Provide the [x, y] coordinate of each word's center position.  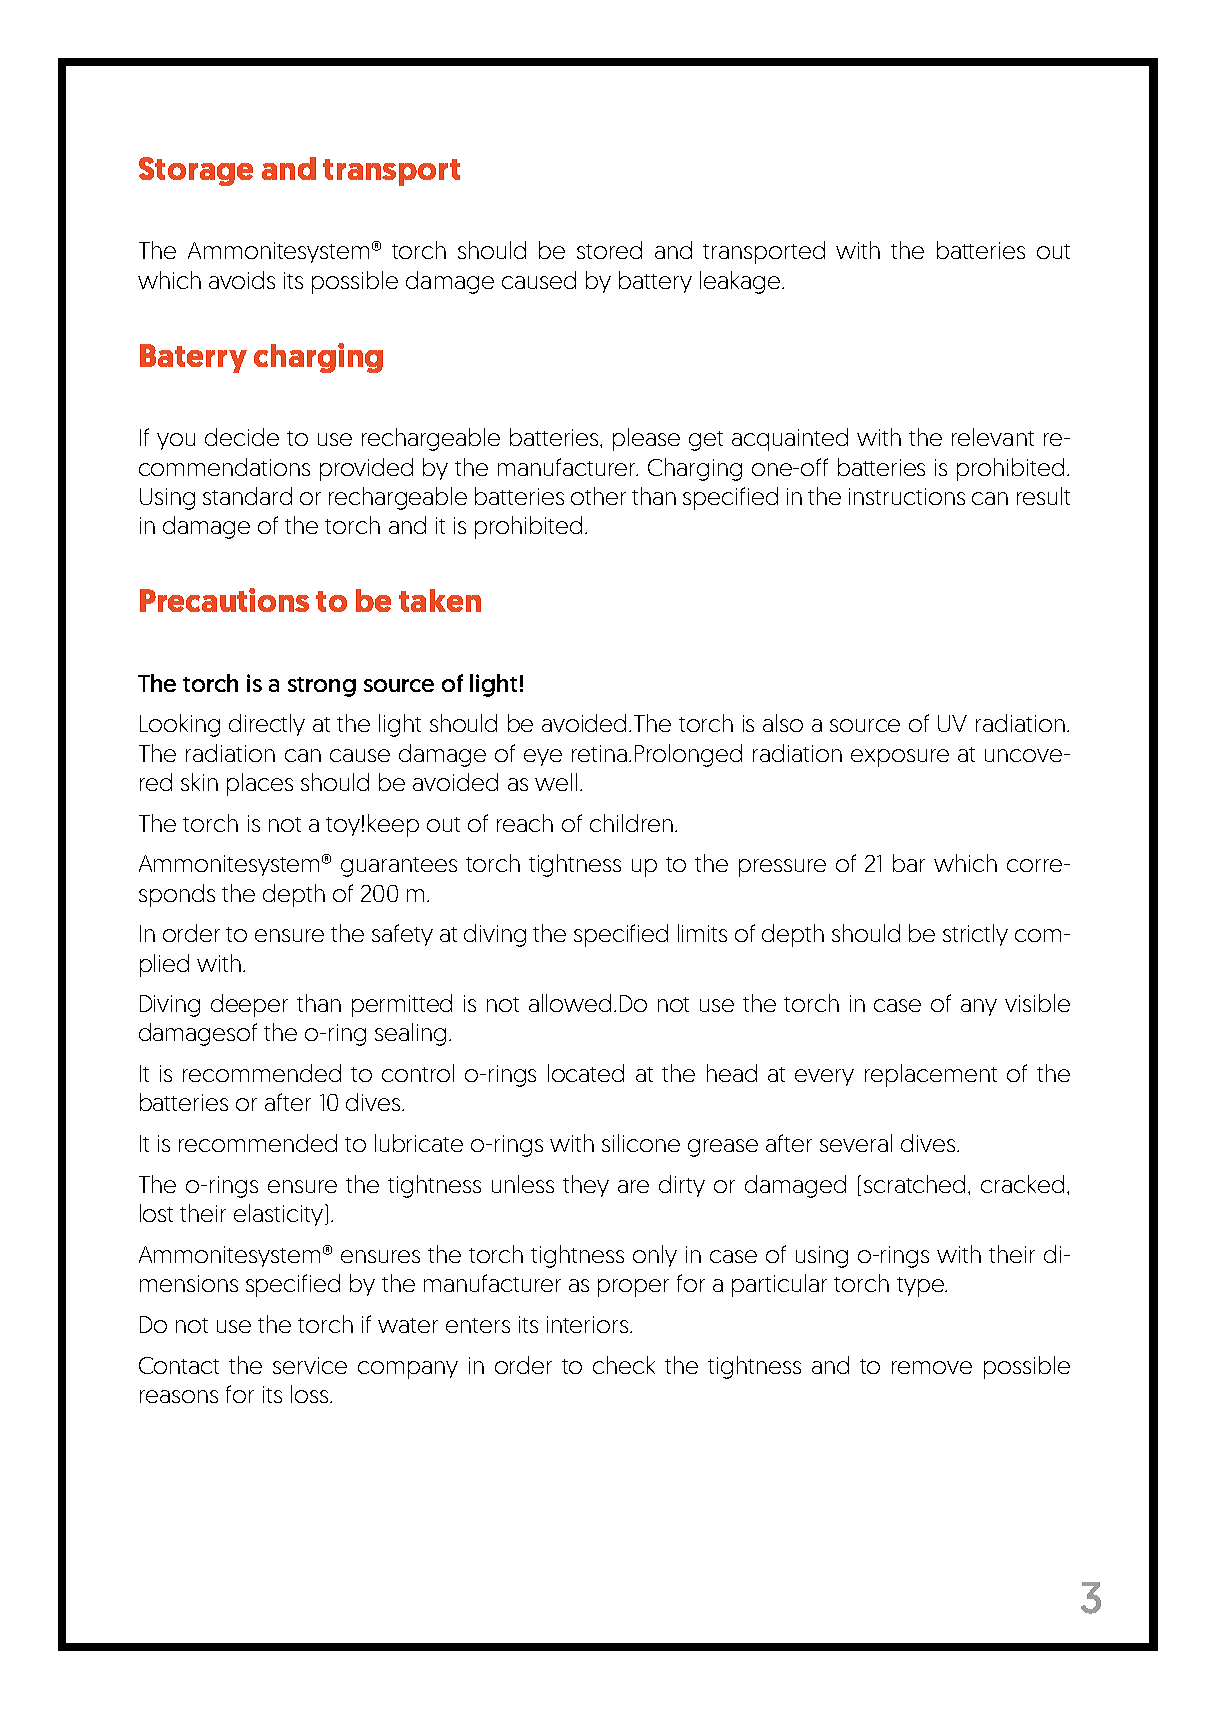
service [310, 1365]
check [624, 1365]
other [598, 496]
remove [932, 1367]
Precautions [224, 600]
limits [702, 933]
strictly [975, 935]
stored [609, 250]
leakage [741, 282]
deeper [249, 1005]
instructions [907, 496]
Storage [196, 171]
